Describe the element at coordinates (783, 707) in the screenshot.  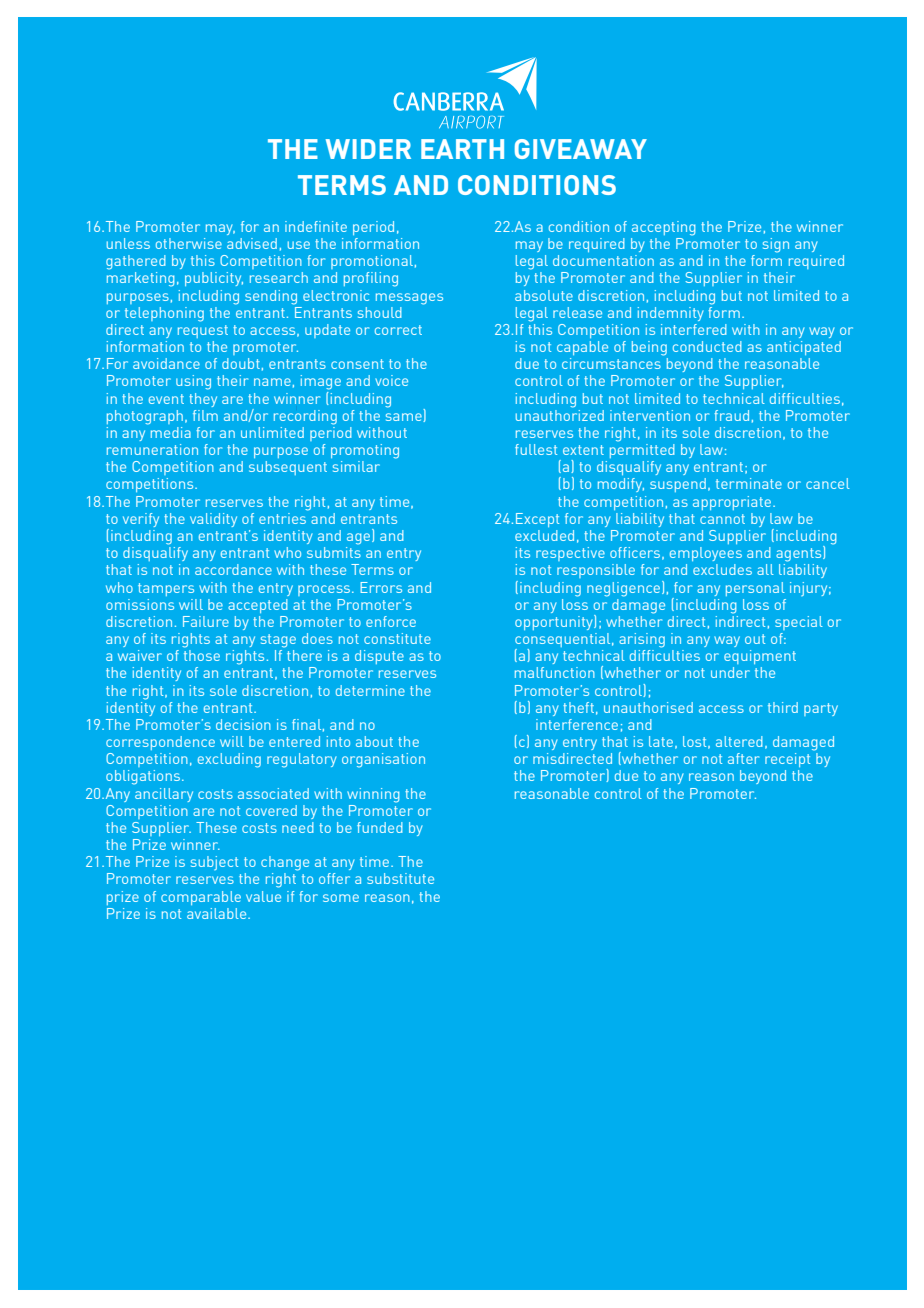
I see `third` at that location.
